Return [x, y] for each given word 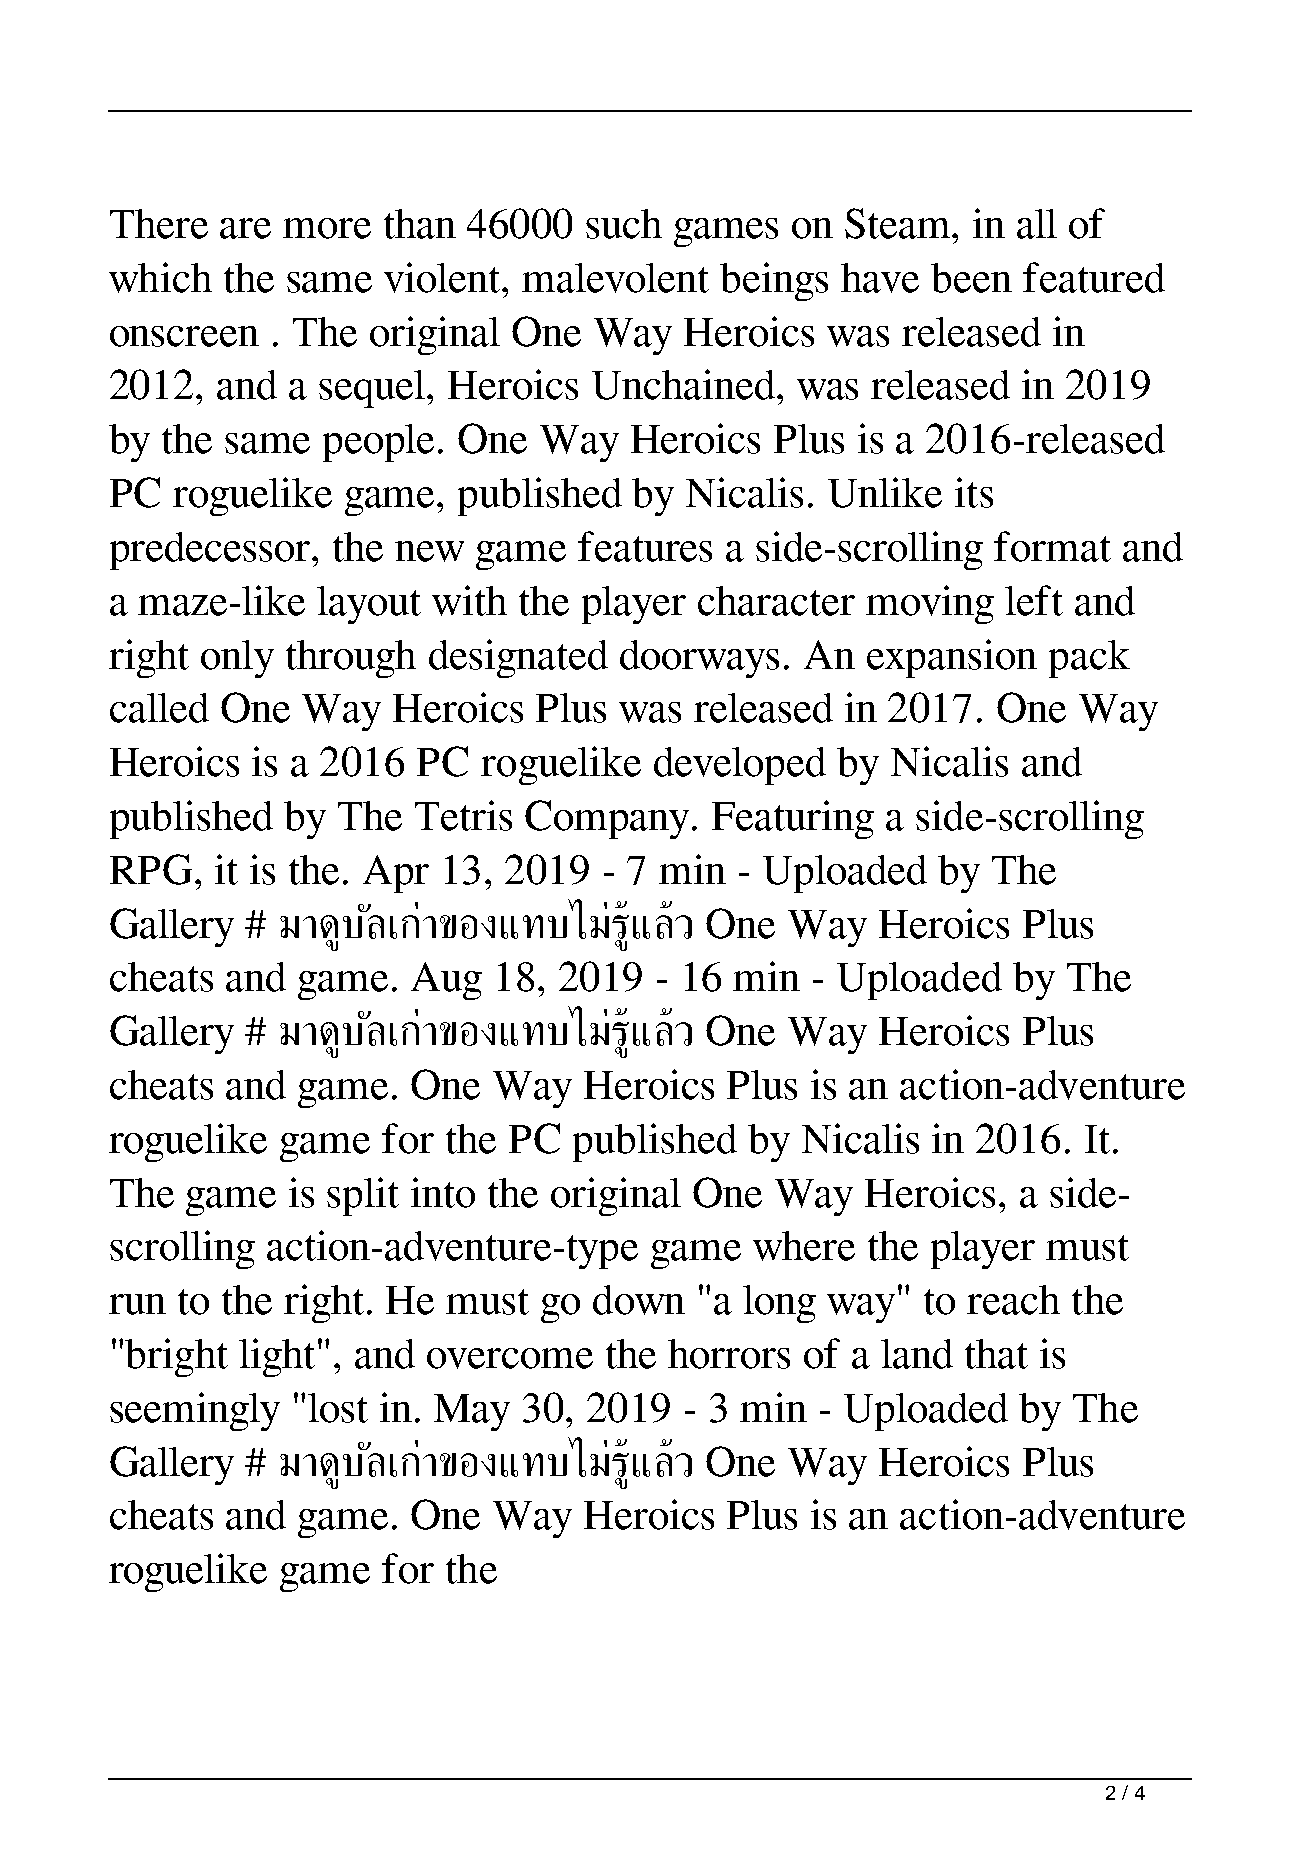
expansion [952, 658]
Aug [446, 981]
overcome [510, 1358]
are [245, 228]
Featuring [793, 819]
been [971, 278]
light [277, 1357]
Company [609, 819]
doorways [699, 659]
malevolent [615, 278]
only [237, 659]
